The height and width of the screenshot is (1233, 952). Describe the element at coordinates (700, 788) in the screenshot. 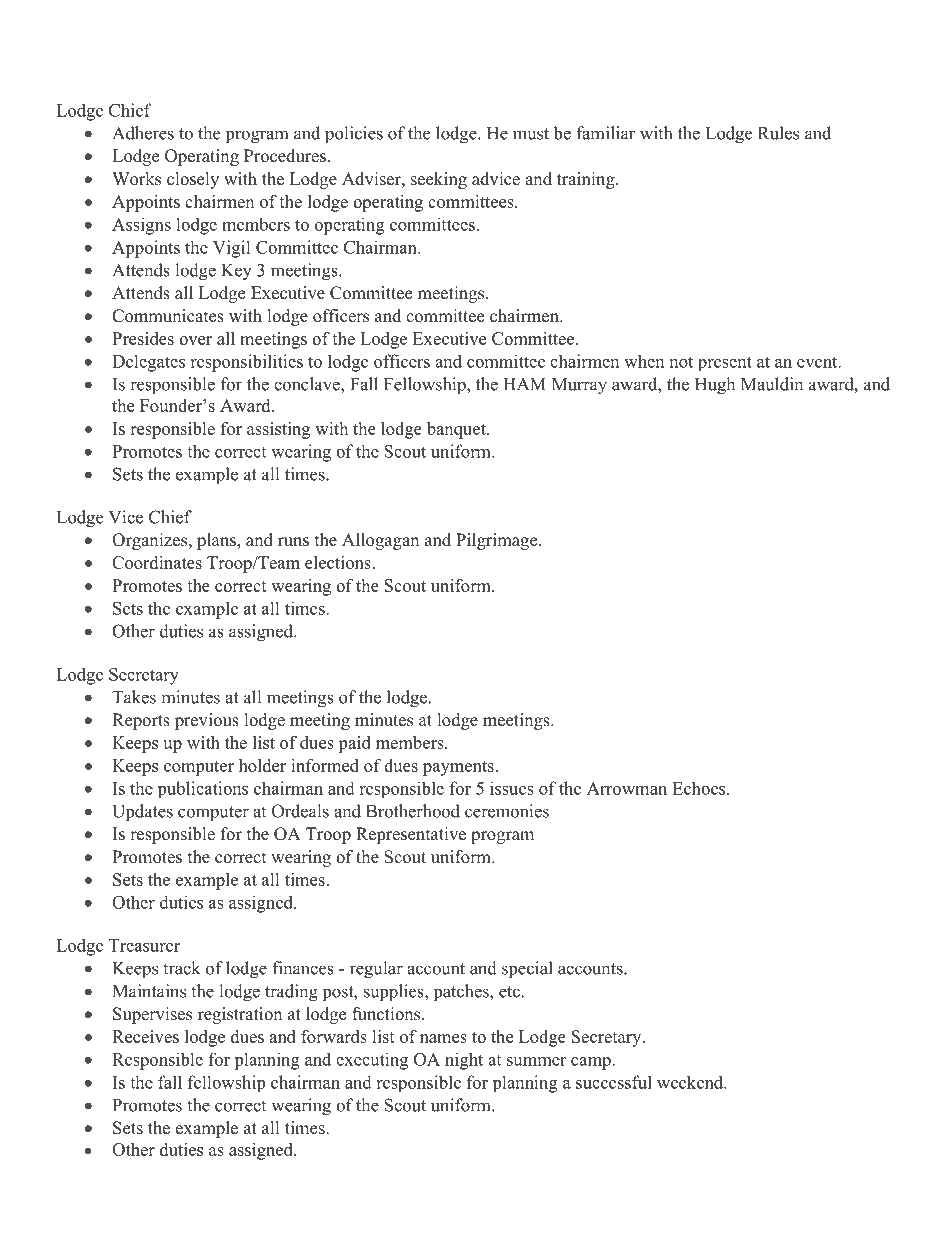

I see `Echoes` at that location.
